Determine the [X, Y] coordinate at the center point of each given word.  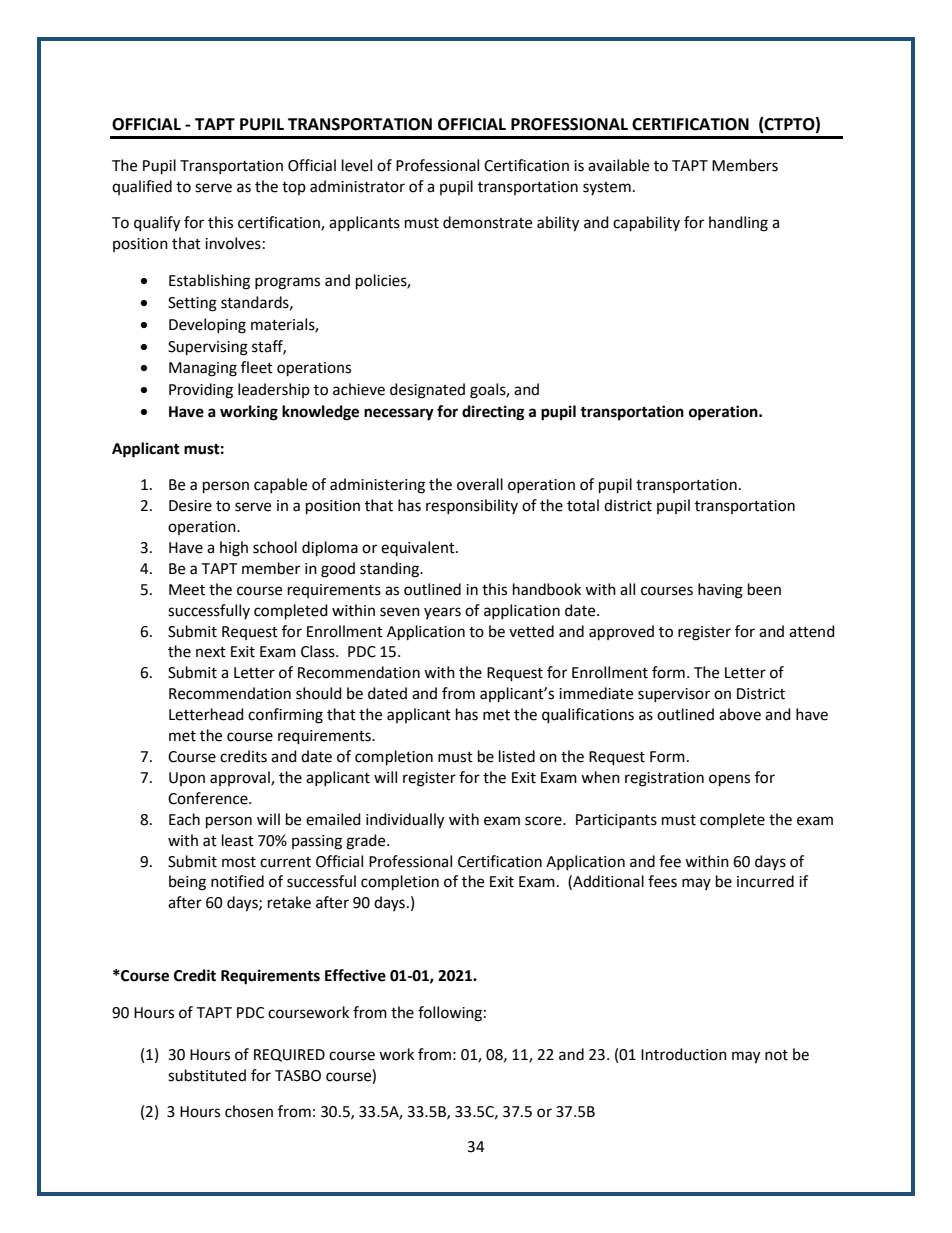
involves [233, 243]
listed [517, 756]
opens [729, 780]
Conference [209, 798]
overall [480, 484]
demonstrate [487, 222]
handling [738, 224]
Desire [190, 506]
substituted [207, 1075]
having [720, 591]
